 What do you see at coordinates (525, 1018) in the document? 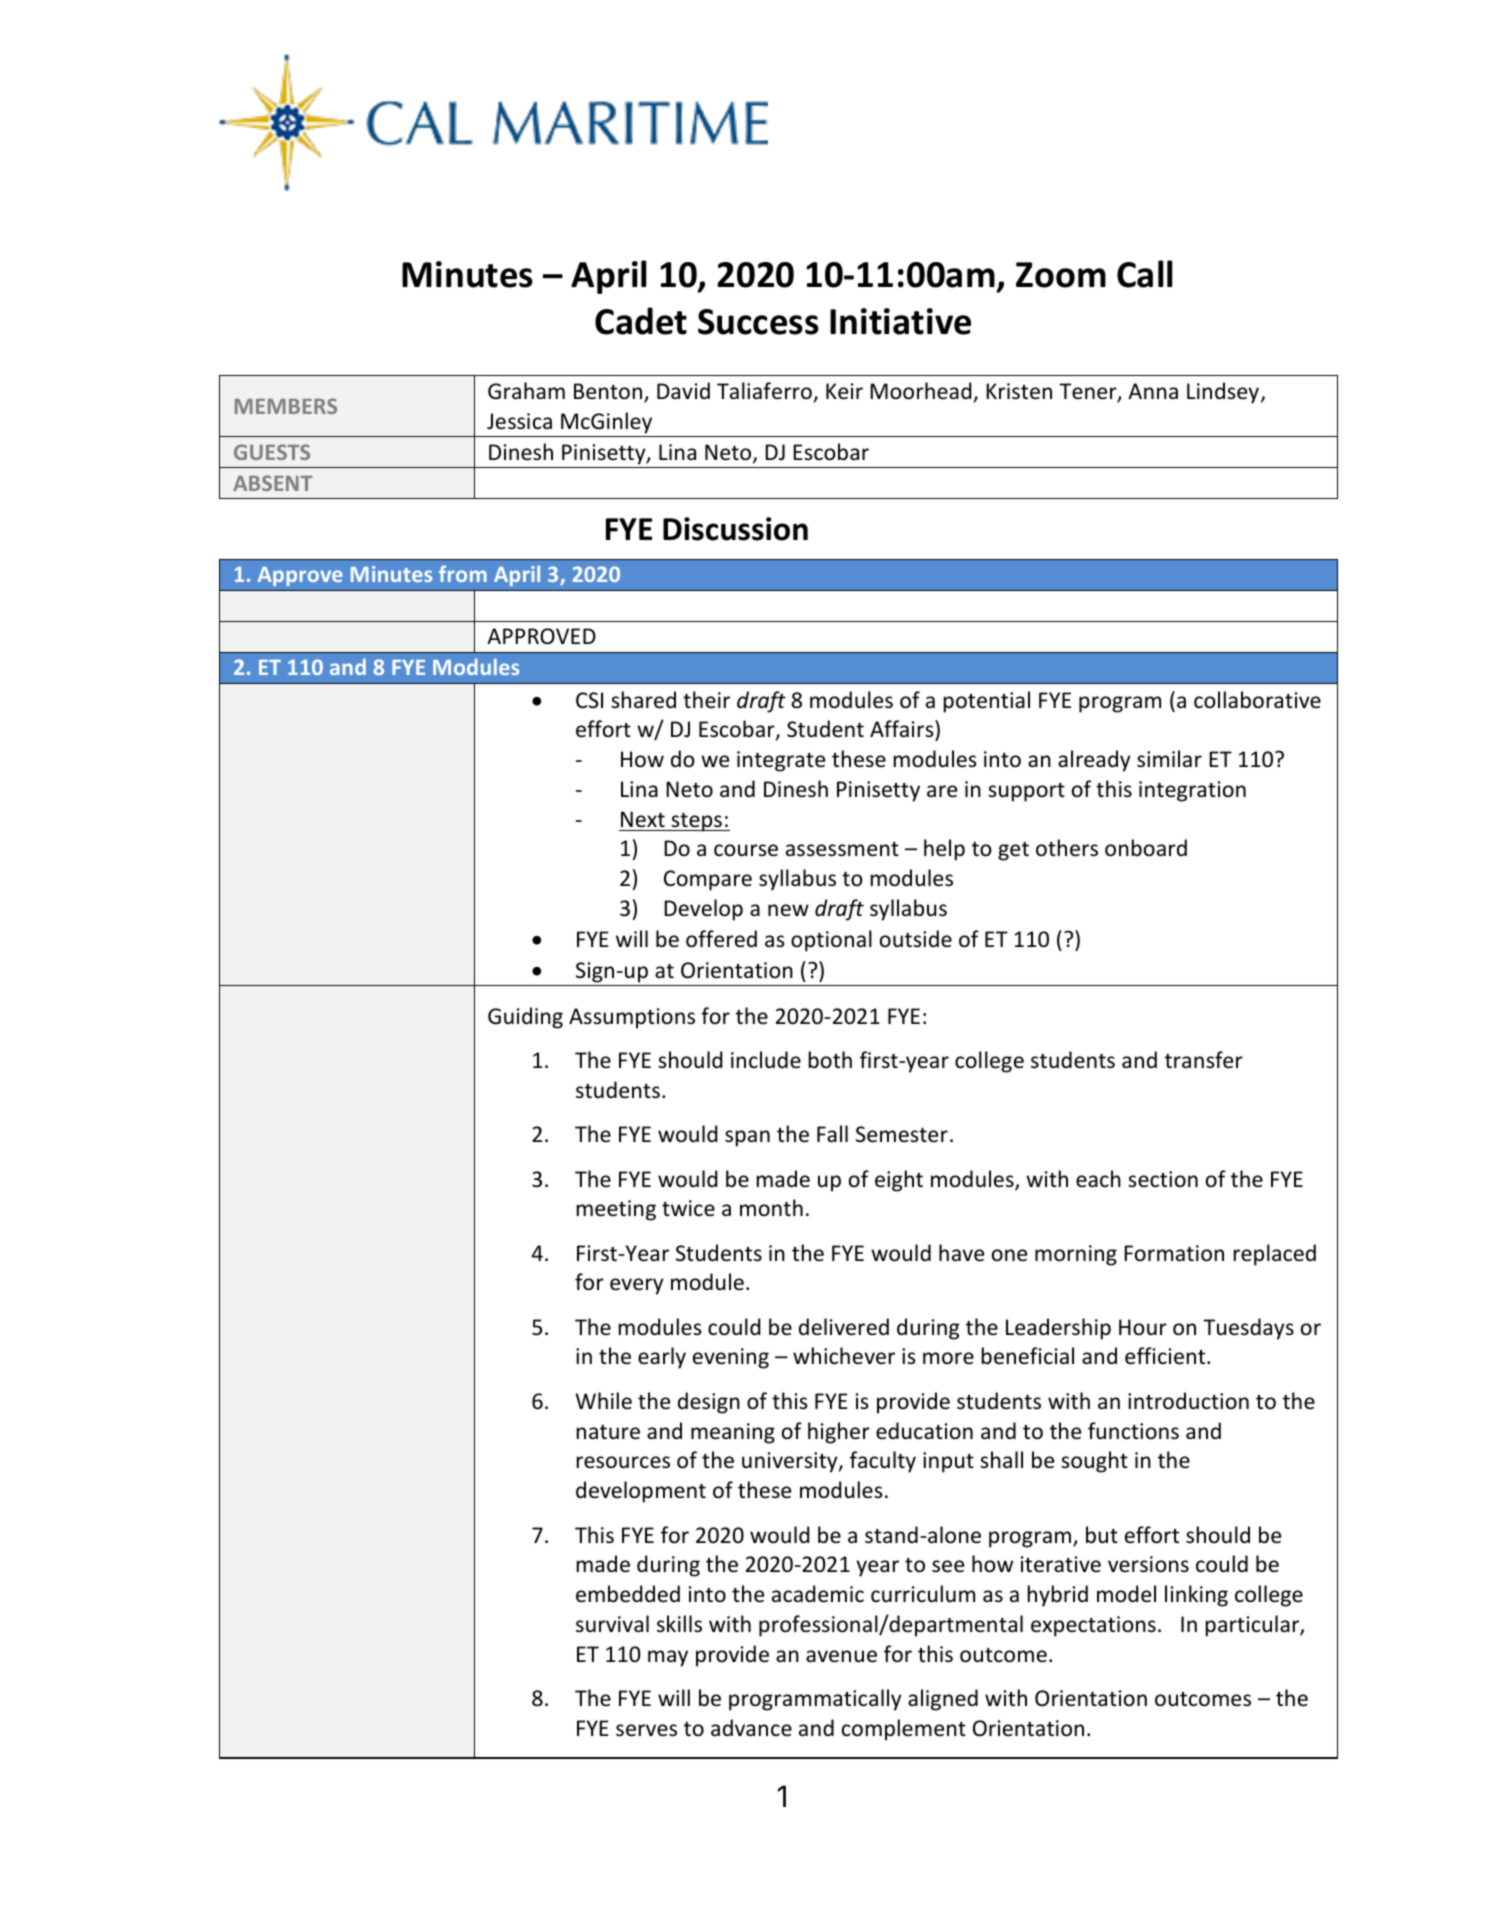
I see `Guiding` at bounding box center [525, 1018].
